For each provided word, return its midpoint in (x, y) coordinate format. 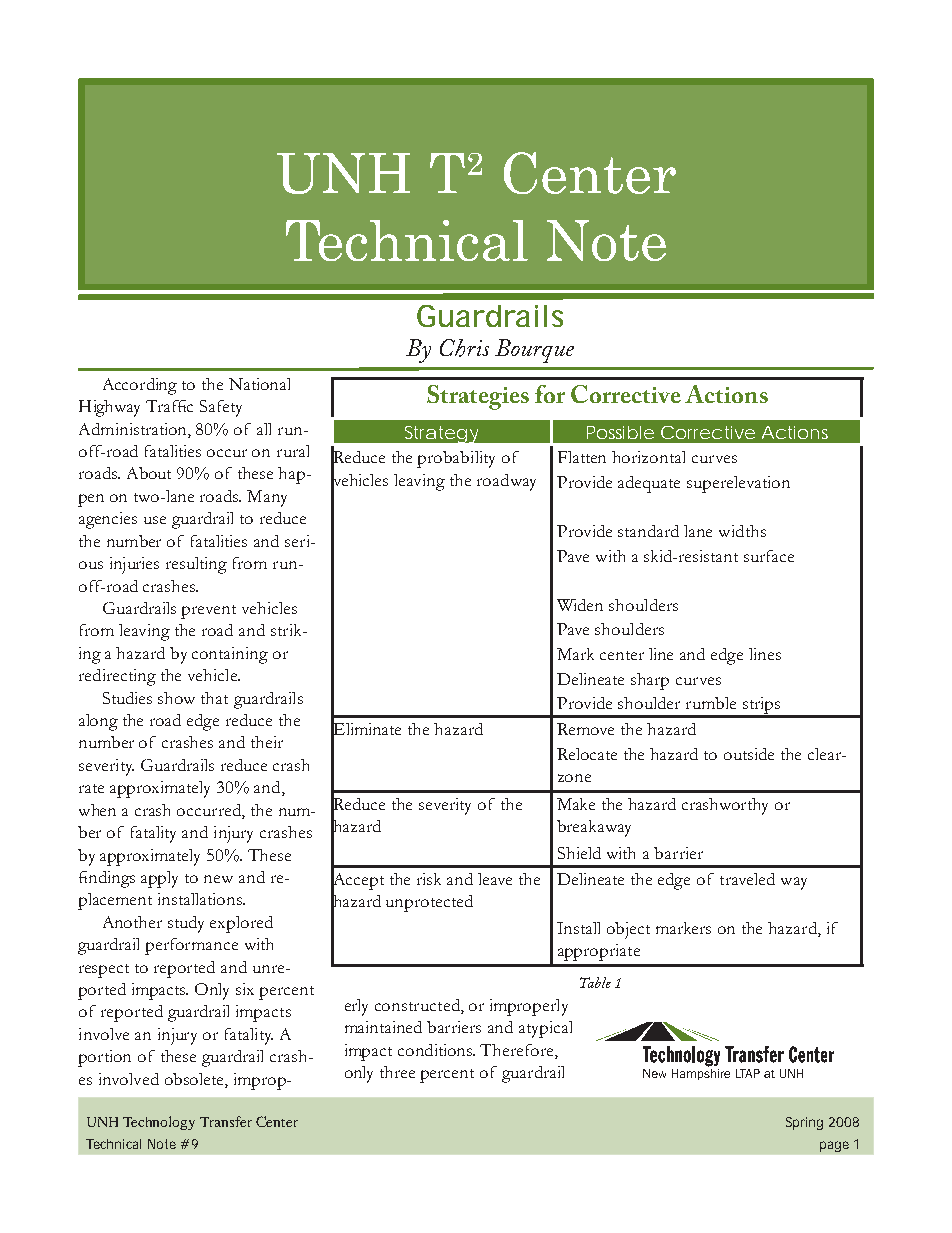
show (176, 698)
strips (762, 707)
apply (159, 879)
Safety (221, 408)
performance (191, 946)
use (155, 520)
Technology (159, 1123)
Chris (464, 348)
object (628, 930)
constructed (418, 1006)
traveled (747, 879)
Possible (620, 432)
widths (742, 531)
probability (456, 459)
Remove (585, 729)
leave (495, 879)
